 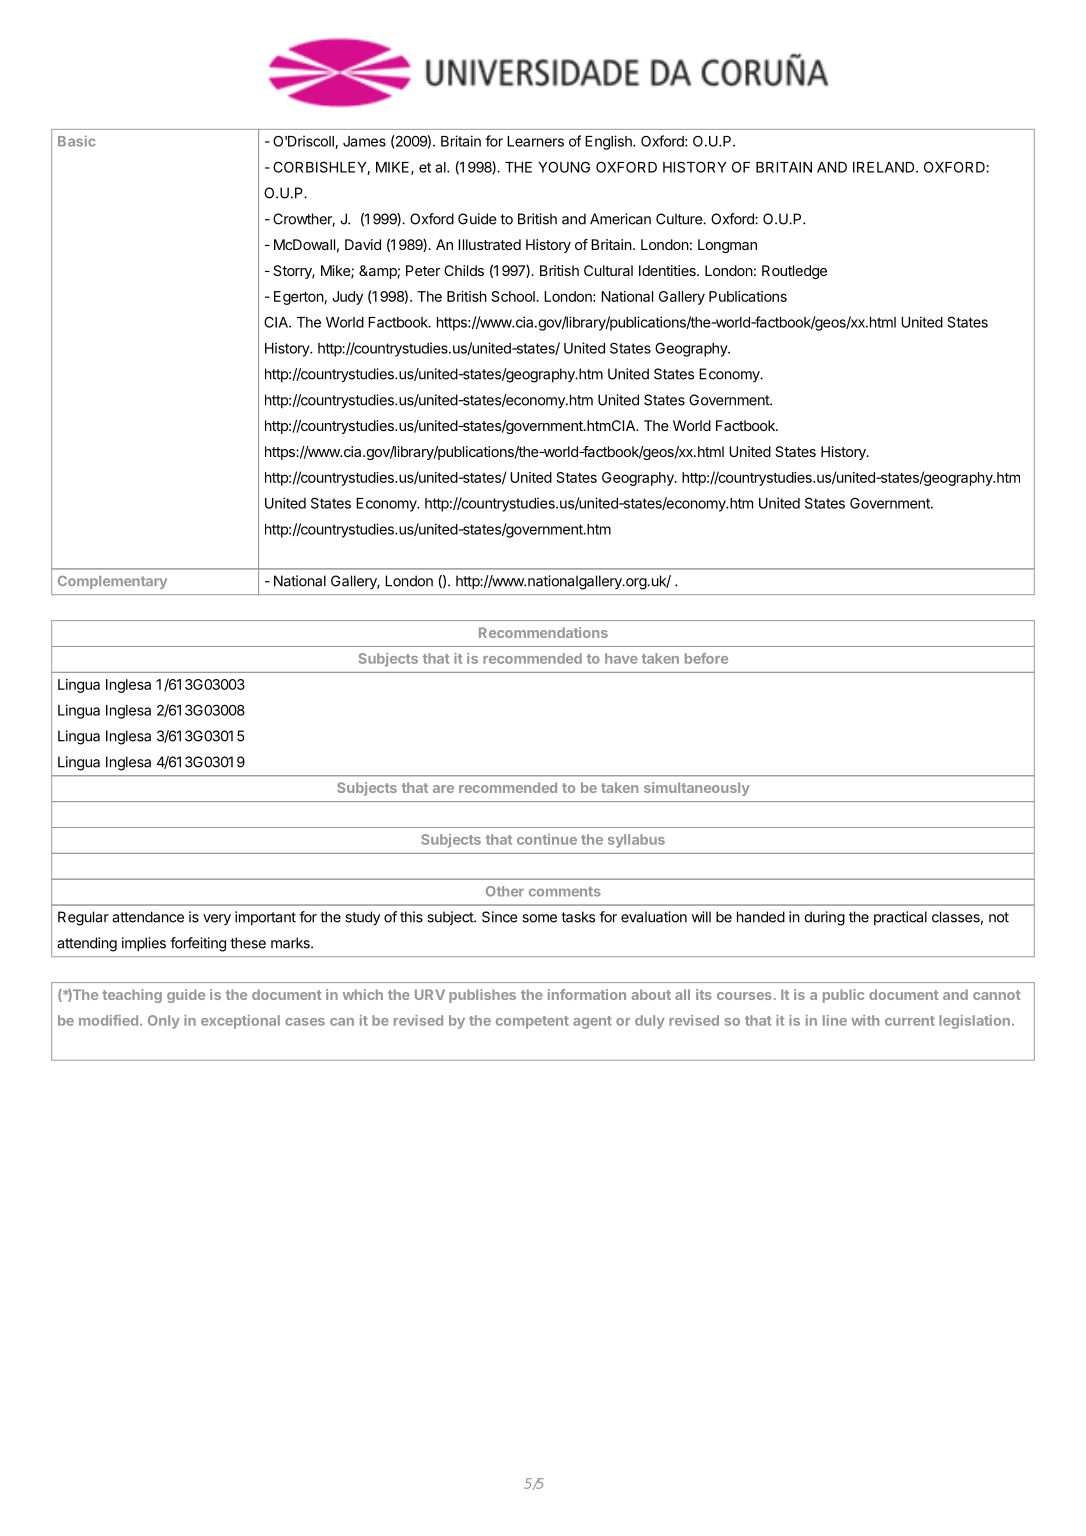 What do you see at coordinates (885, 167) in the screenshot?
I see `IRELAND` at bounding box center [885, 167].
